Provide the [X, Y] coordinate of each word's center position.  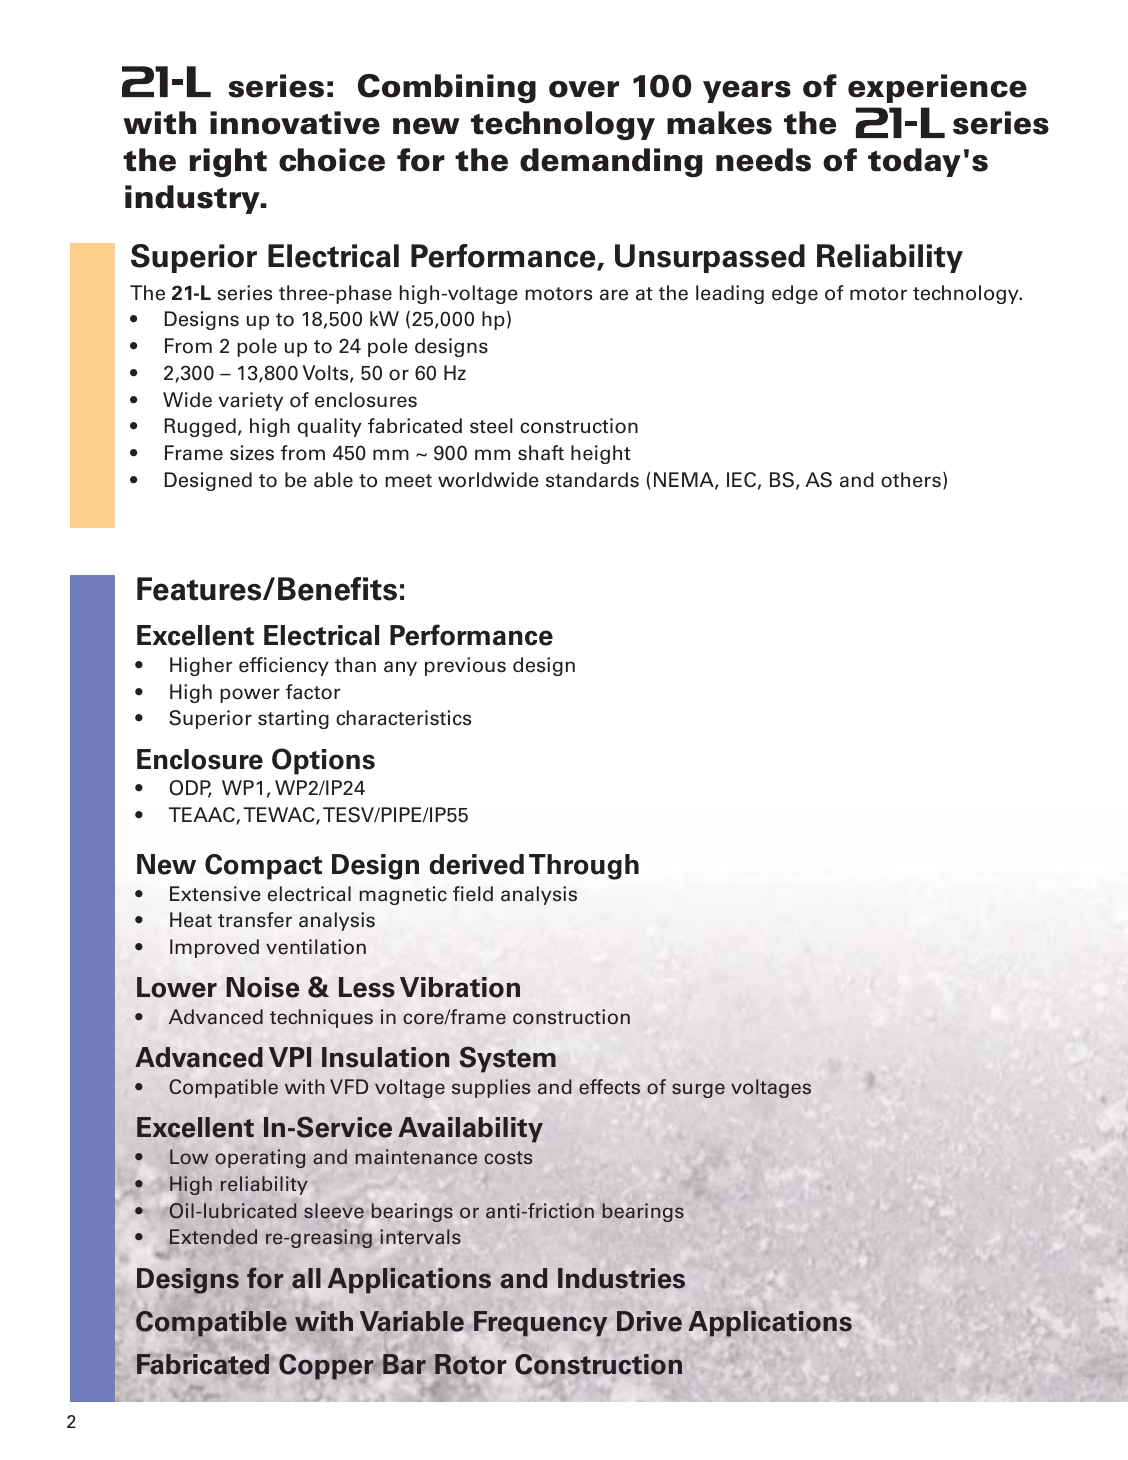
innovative [295, 123]
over [584, 89]
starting [293, 719]
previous [465, 666]
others [911, 480]
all [306, 1278]
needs [763, 160]
